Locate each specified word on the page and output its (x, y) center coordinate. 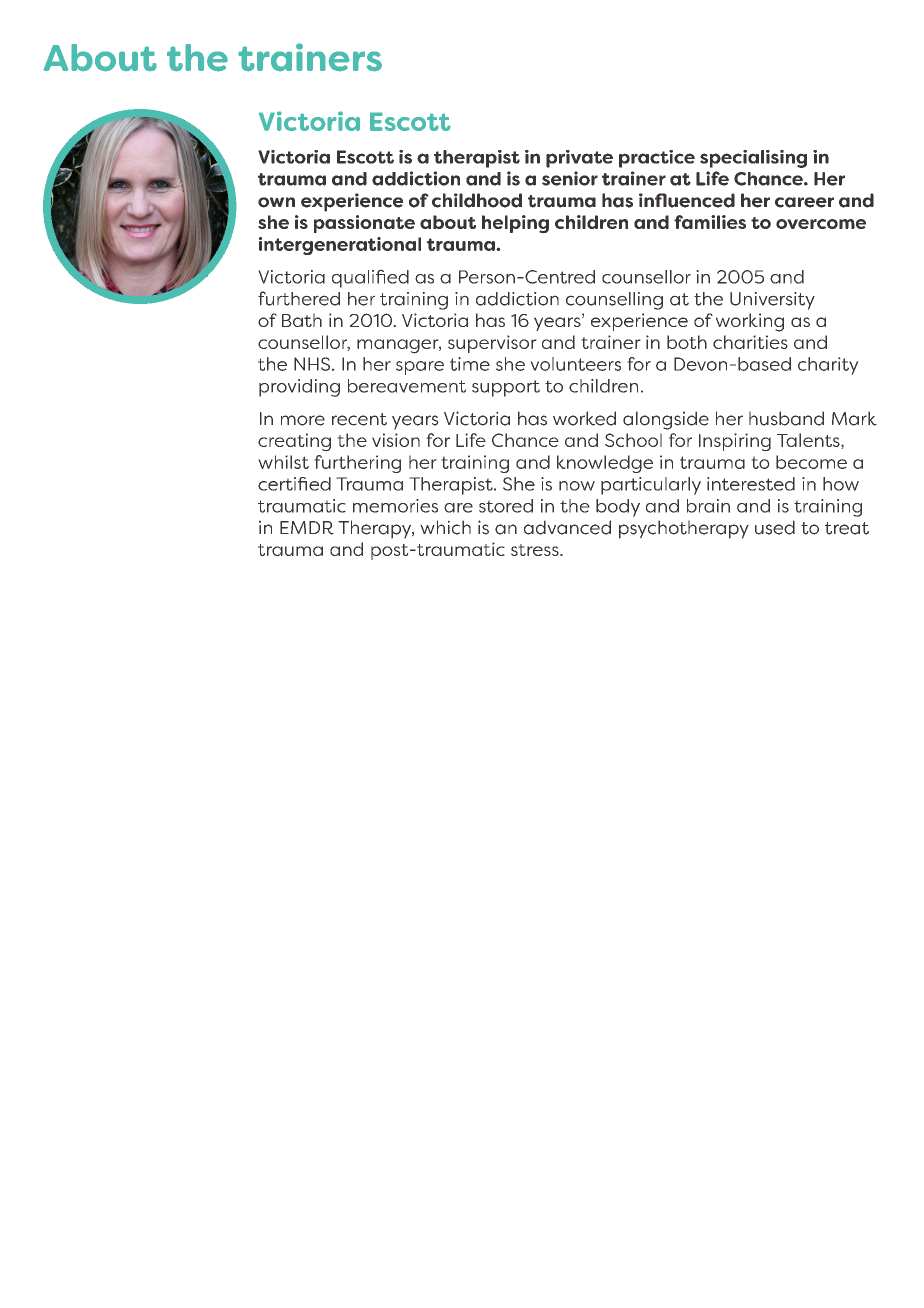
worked (584, 418)
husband (786, 418)
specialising (753, 159)
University (772, 301)
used (775, 527)
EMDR (307, 528)
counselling (614, 301)
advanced (567, 527)
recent (359, 419)
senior (570, 178)
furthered (299, 298)
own (276, 202)
